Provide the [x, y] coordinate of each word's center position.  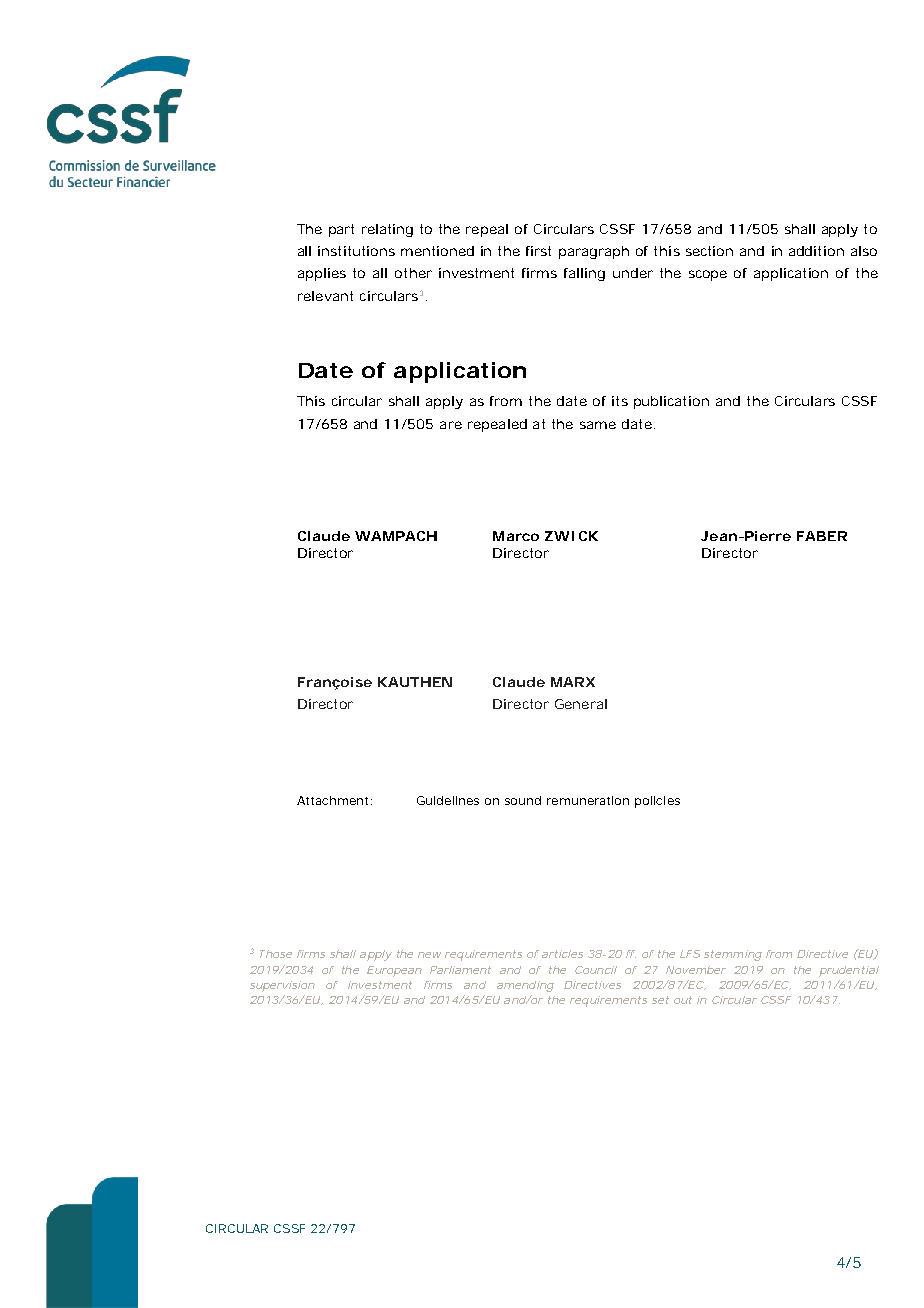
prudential [849, 971]
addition [816, 251]
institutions [356, 251]
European [394, 971]
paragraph [594, 252]
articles [562, 954]
